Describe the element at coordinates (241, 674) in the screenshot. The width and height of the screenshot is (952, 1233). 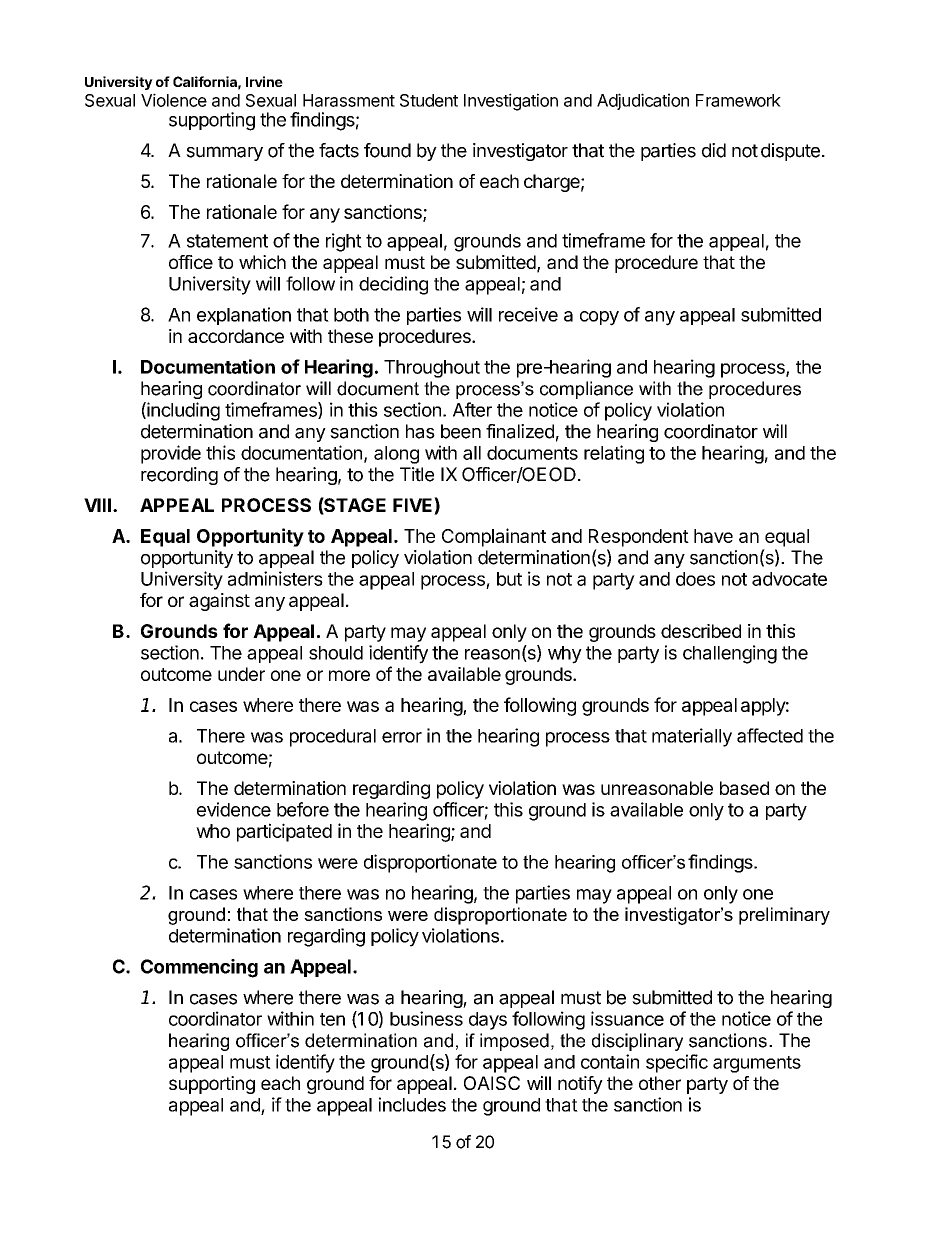
I see `under` at that location.
